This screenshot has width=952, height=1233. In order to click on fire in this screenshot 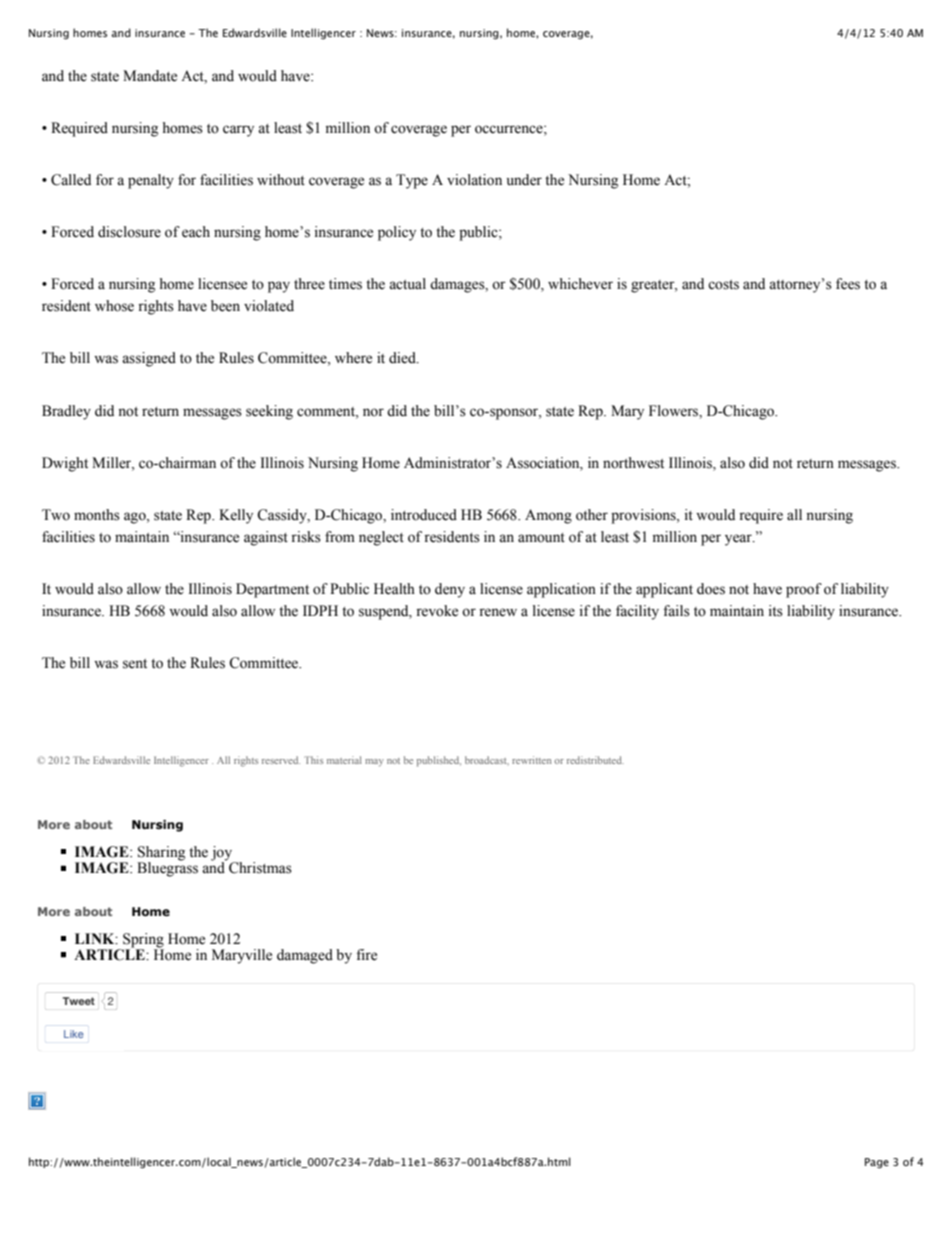, I will do `click(366, 955)`.
